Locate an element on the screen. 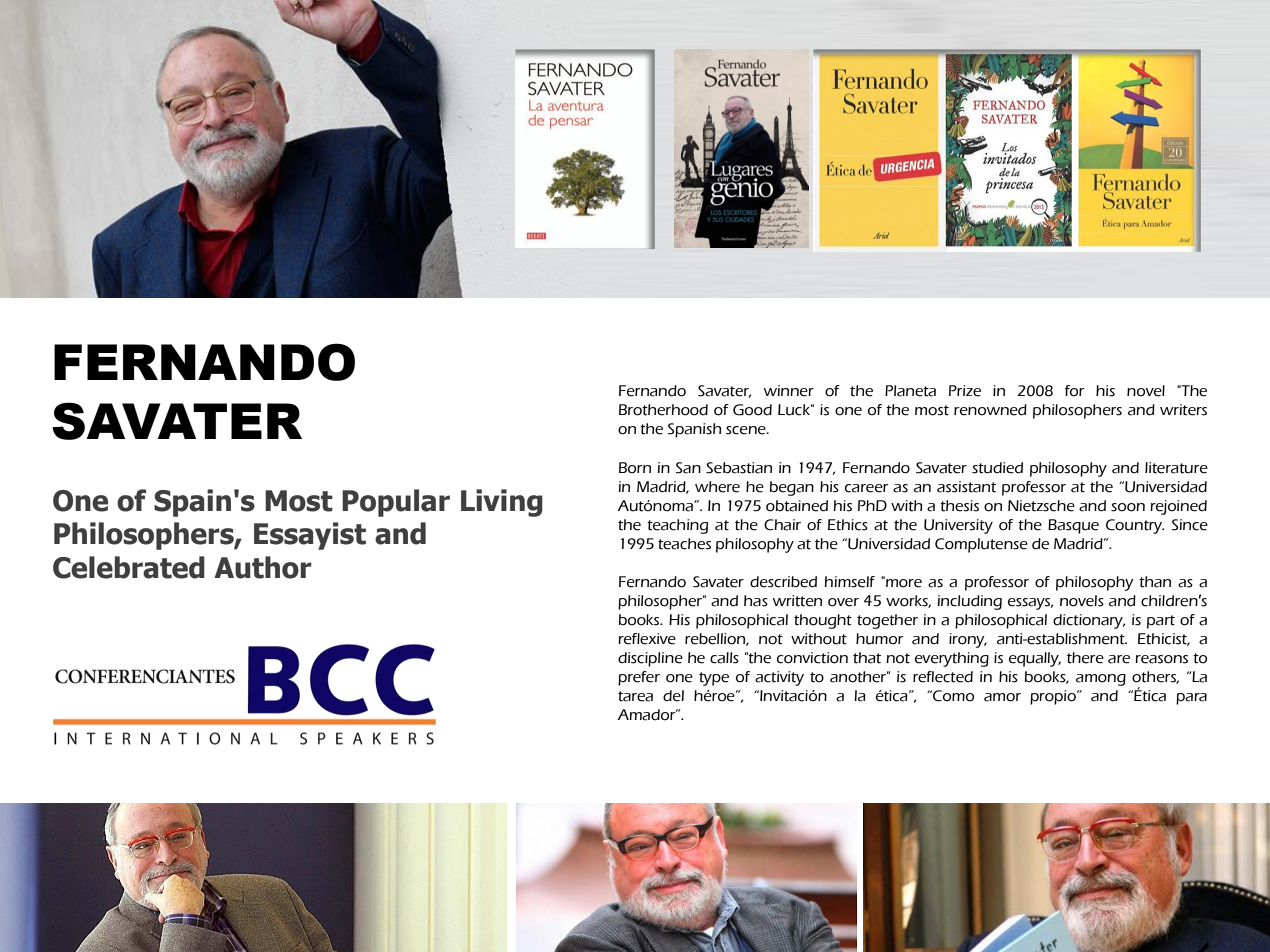 This screenshot has width=1270, height=952. Good is located at coordinates (752, 410).
